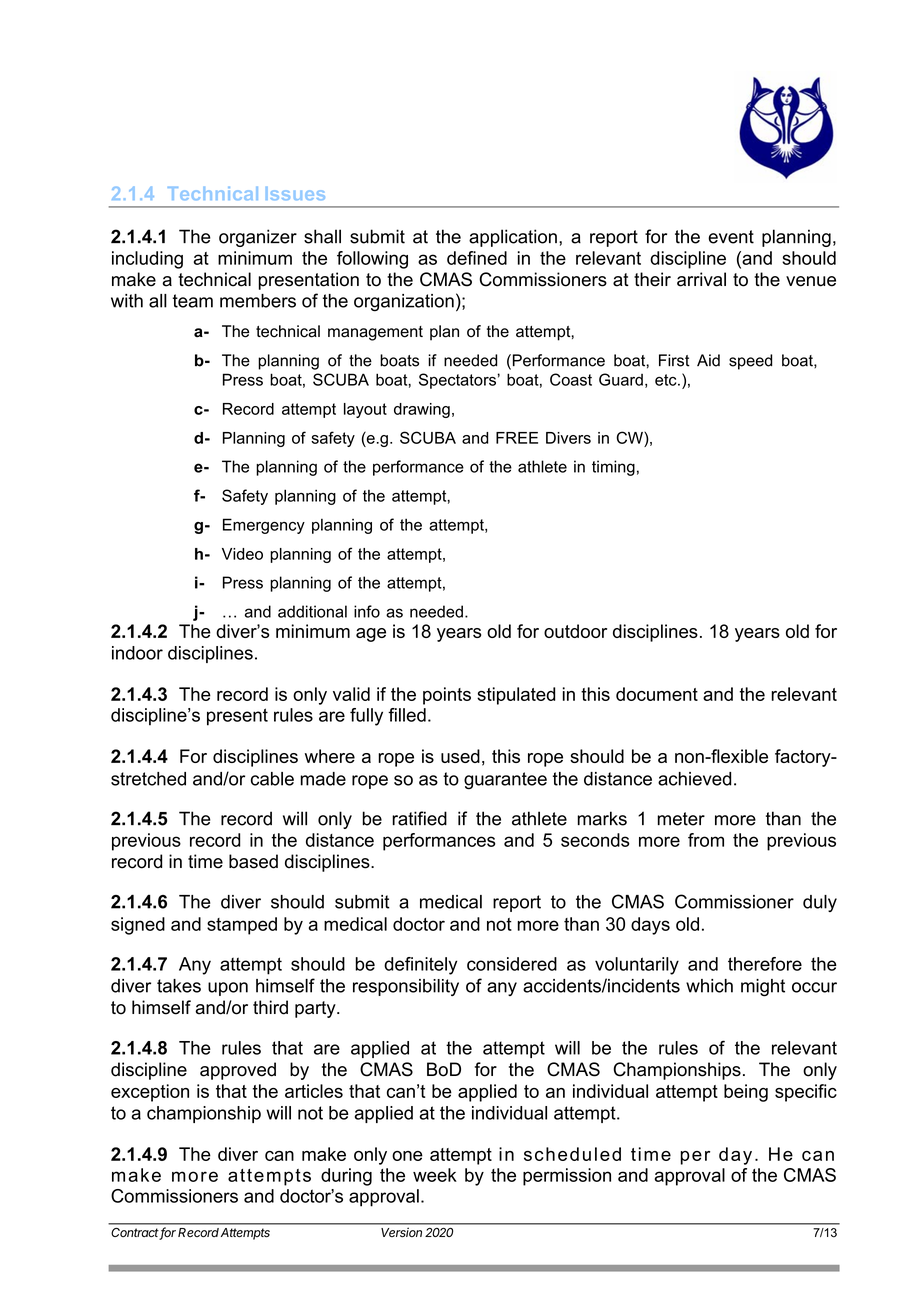  I want to click on application, so click(513, 238).
